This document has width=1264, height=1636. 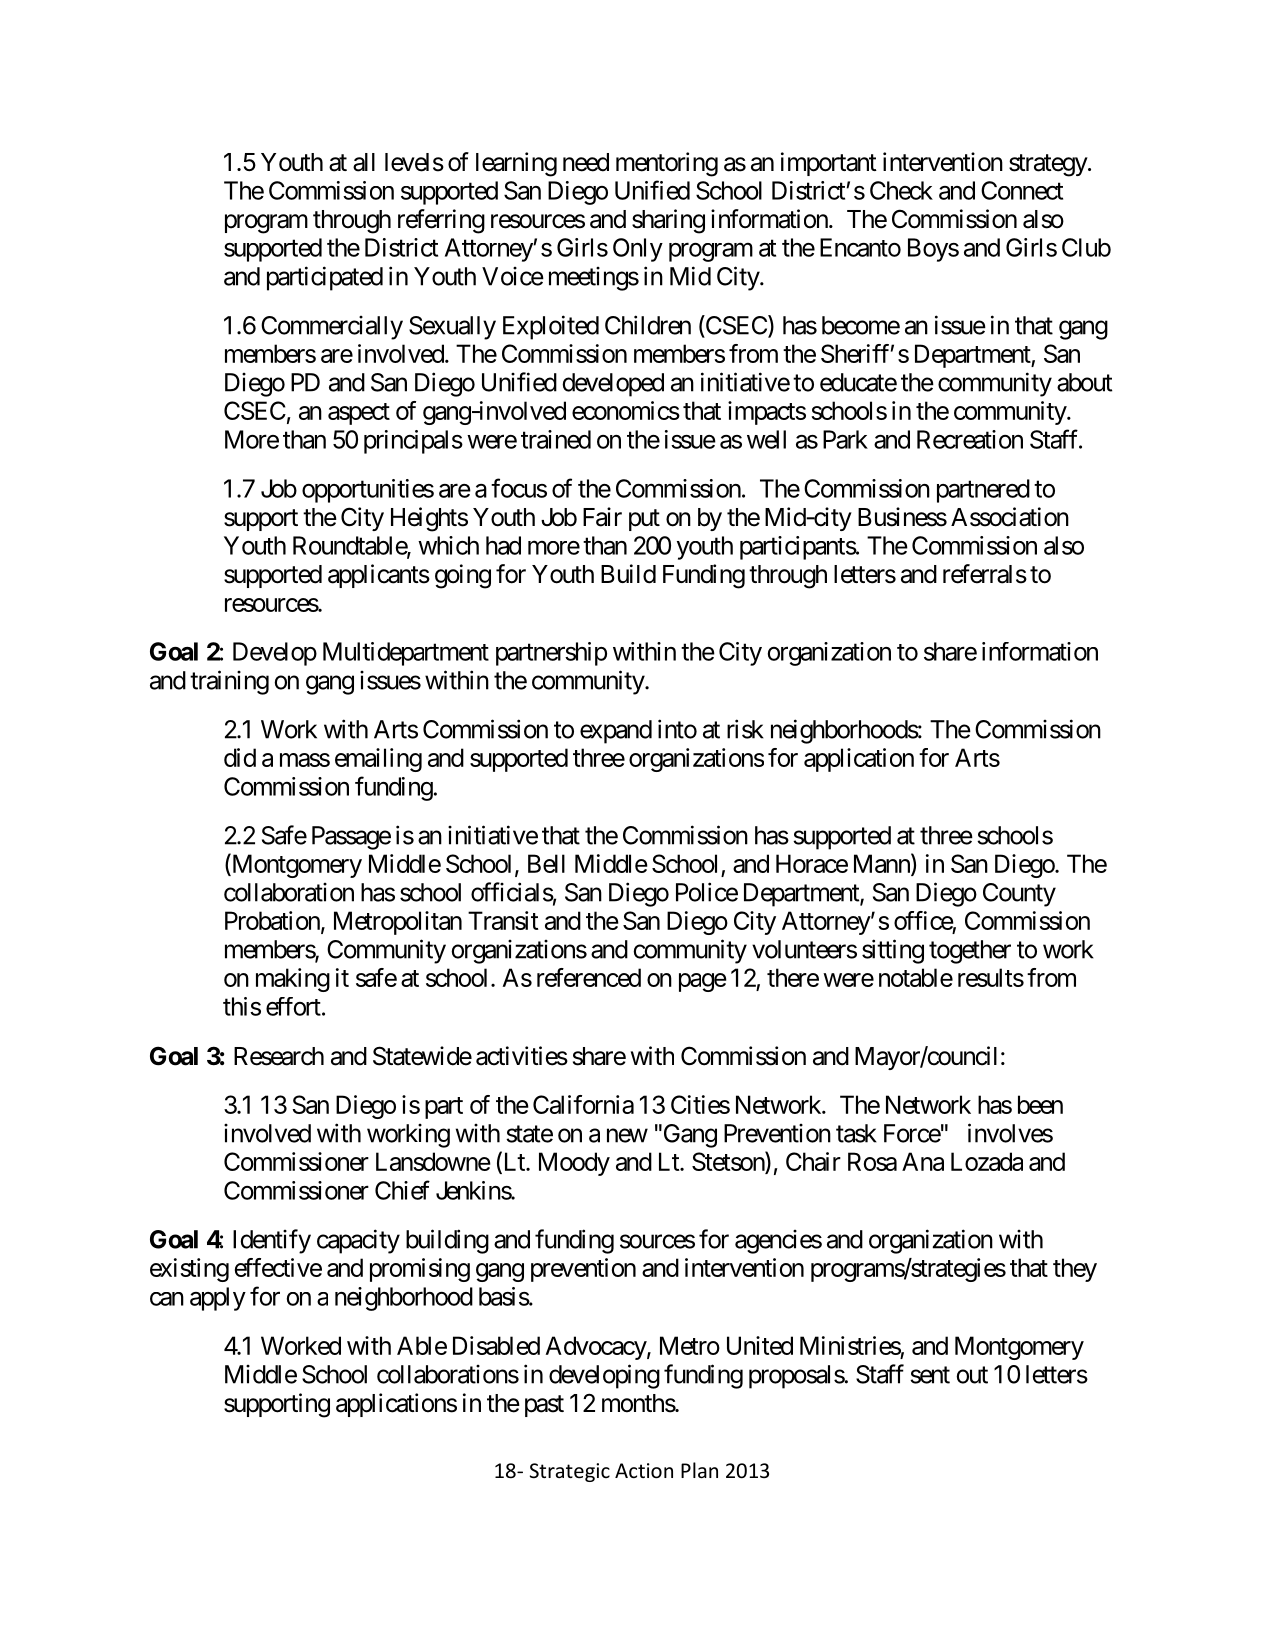 What do you see at coordinates (273, 921) in the document?
I see `Probation` at bounding box center [273, 921].
